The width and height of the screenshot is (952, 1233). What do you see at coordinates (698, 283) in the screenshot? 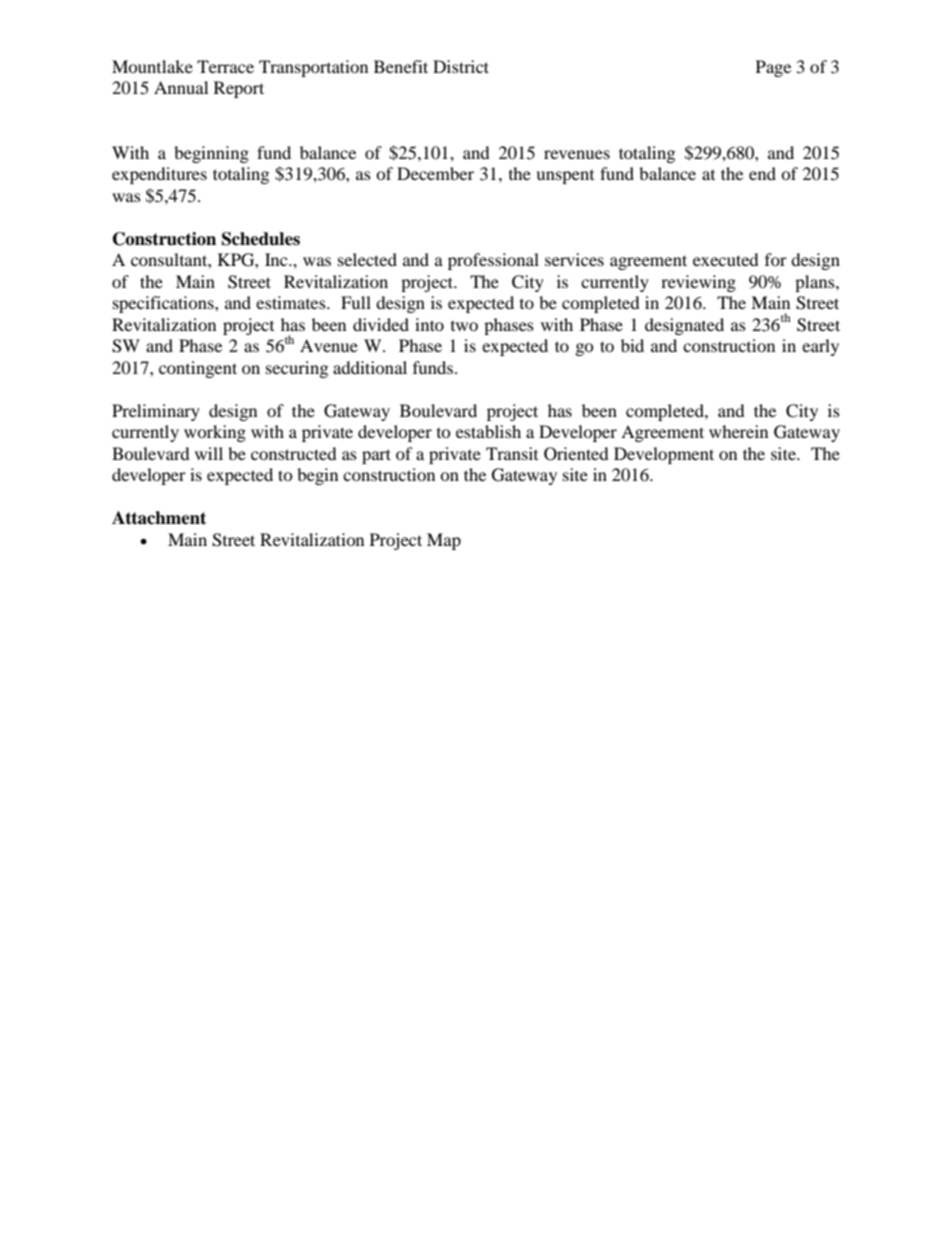
I see `reviewing` at bounding box center [698, 283].
